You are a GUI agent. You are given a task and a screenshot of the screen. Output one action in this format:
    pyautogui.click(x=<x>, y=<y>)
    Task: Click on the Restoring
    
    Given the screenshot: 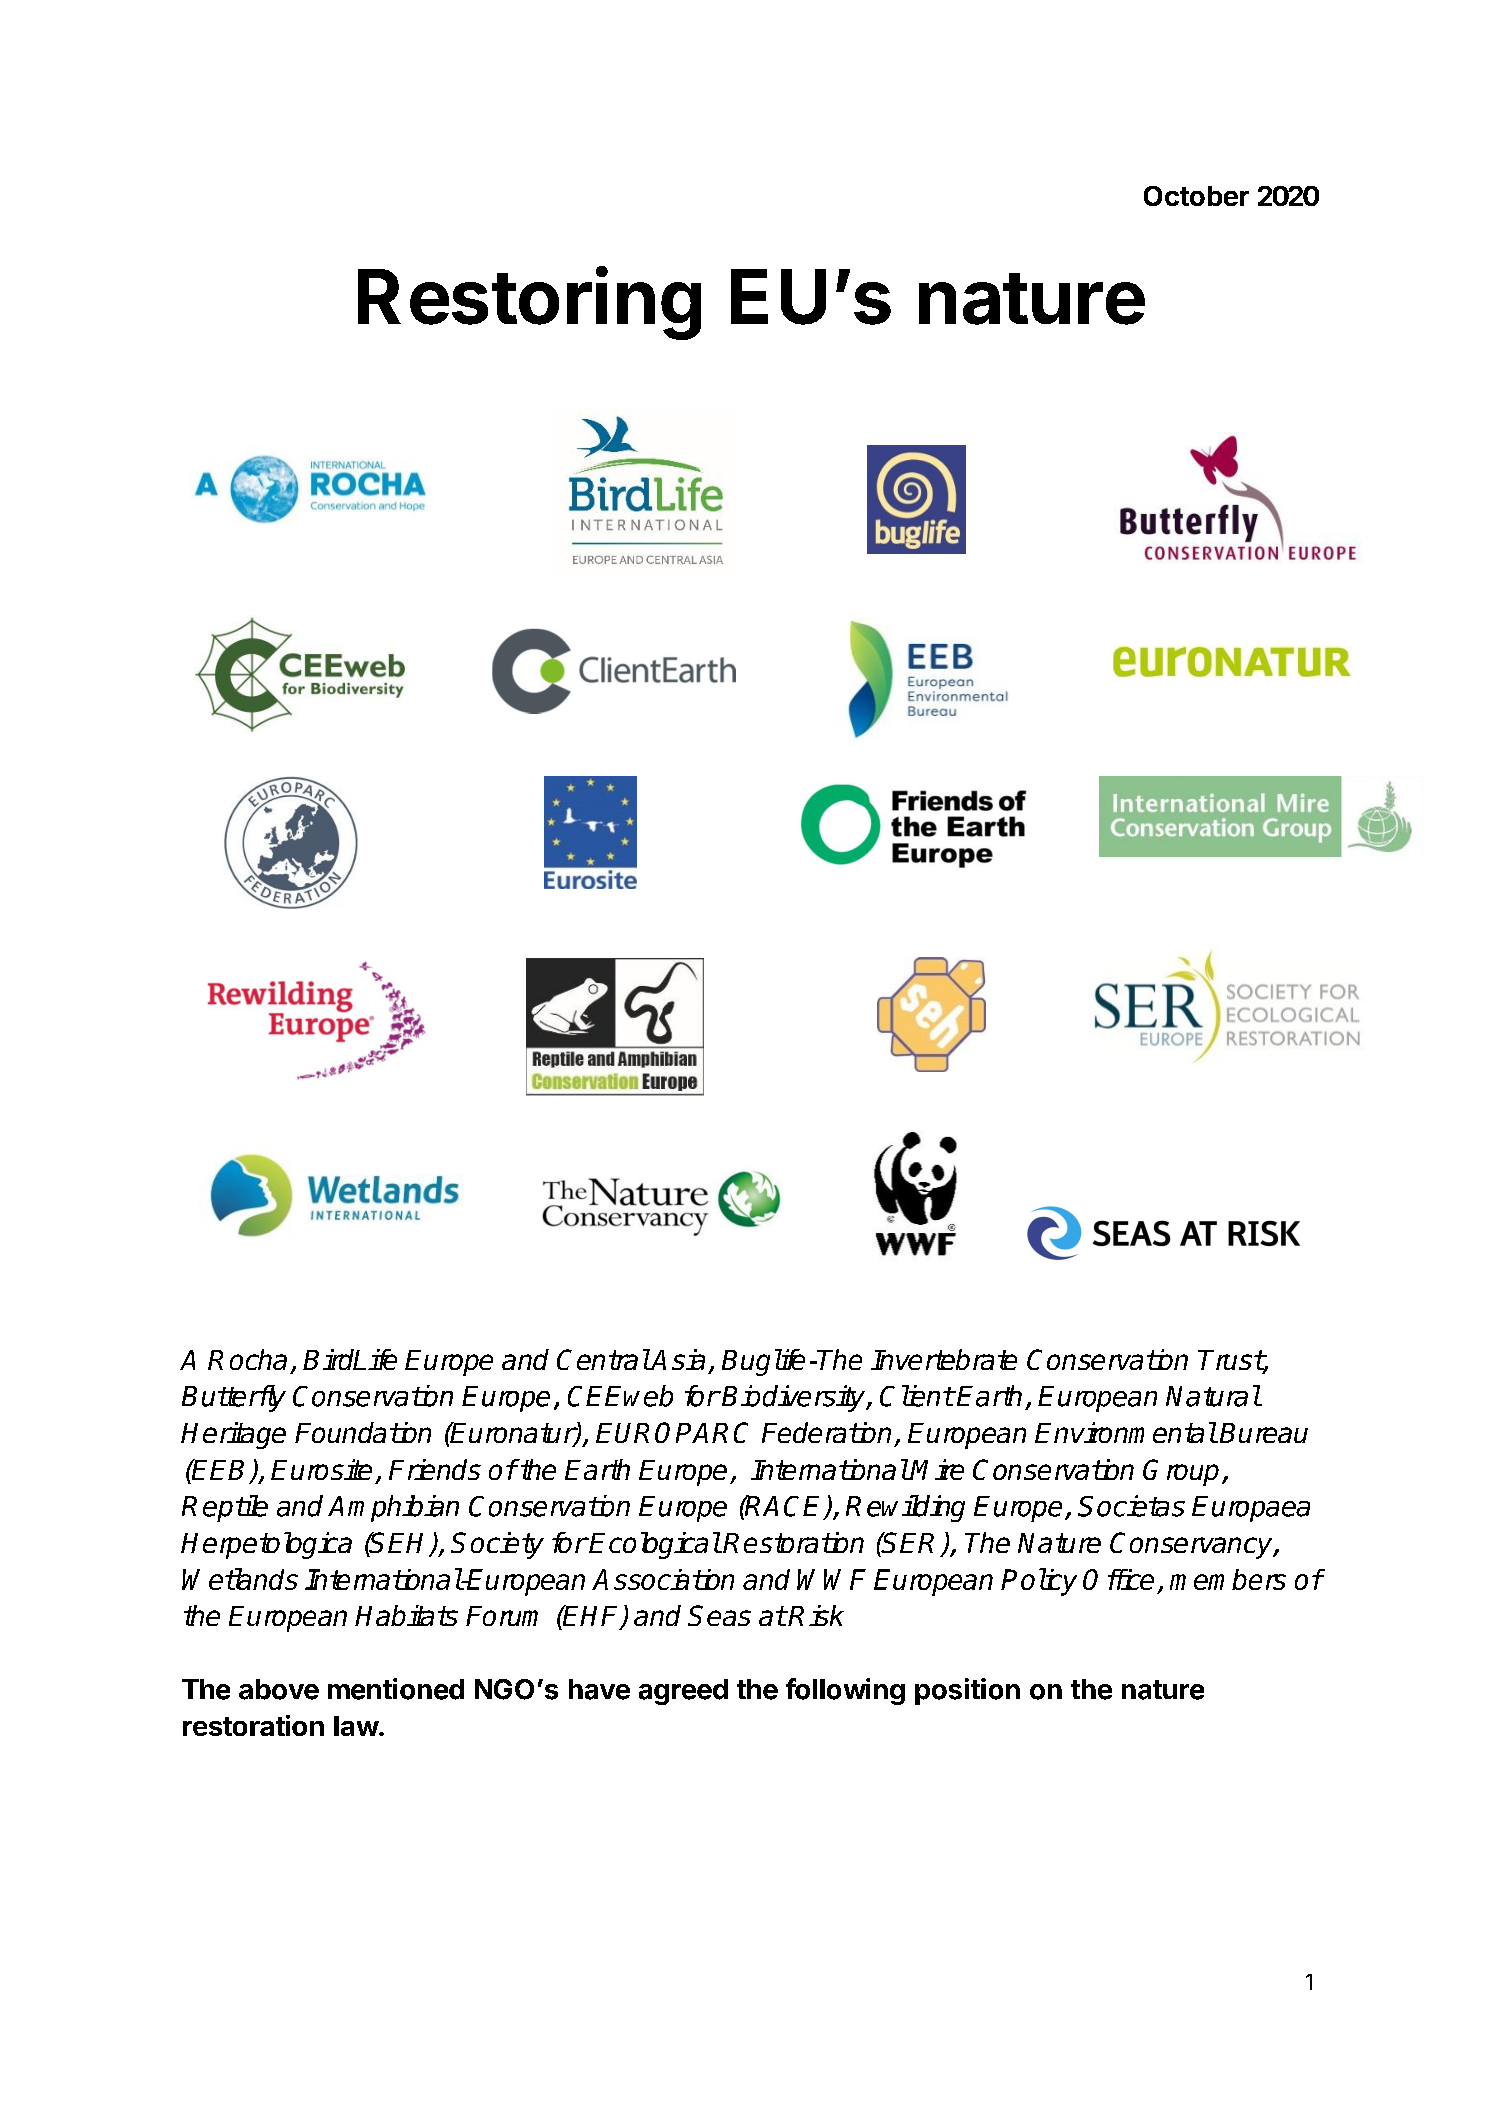 What is the action you would take?
    pyautogui.click(x=529, y=303)
